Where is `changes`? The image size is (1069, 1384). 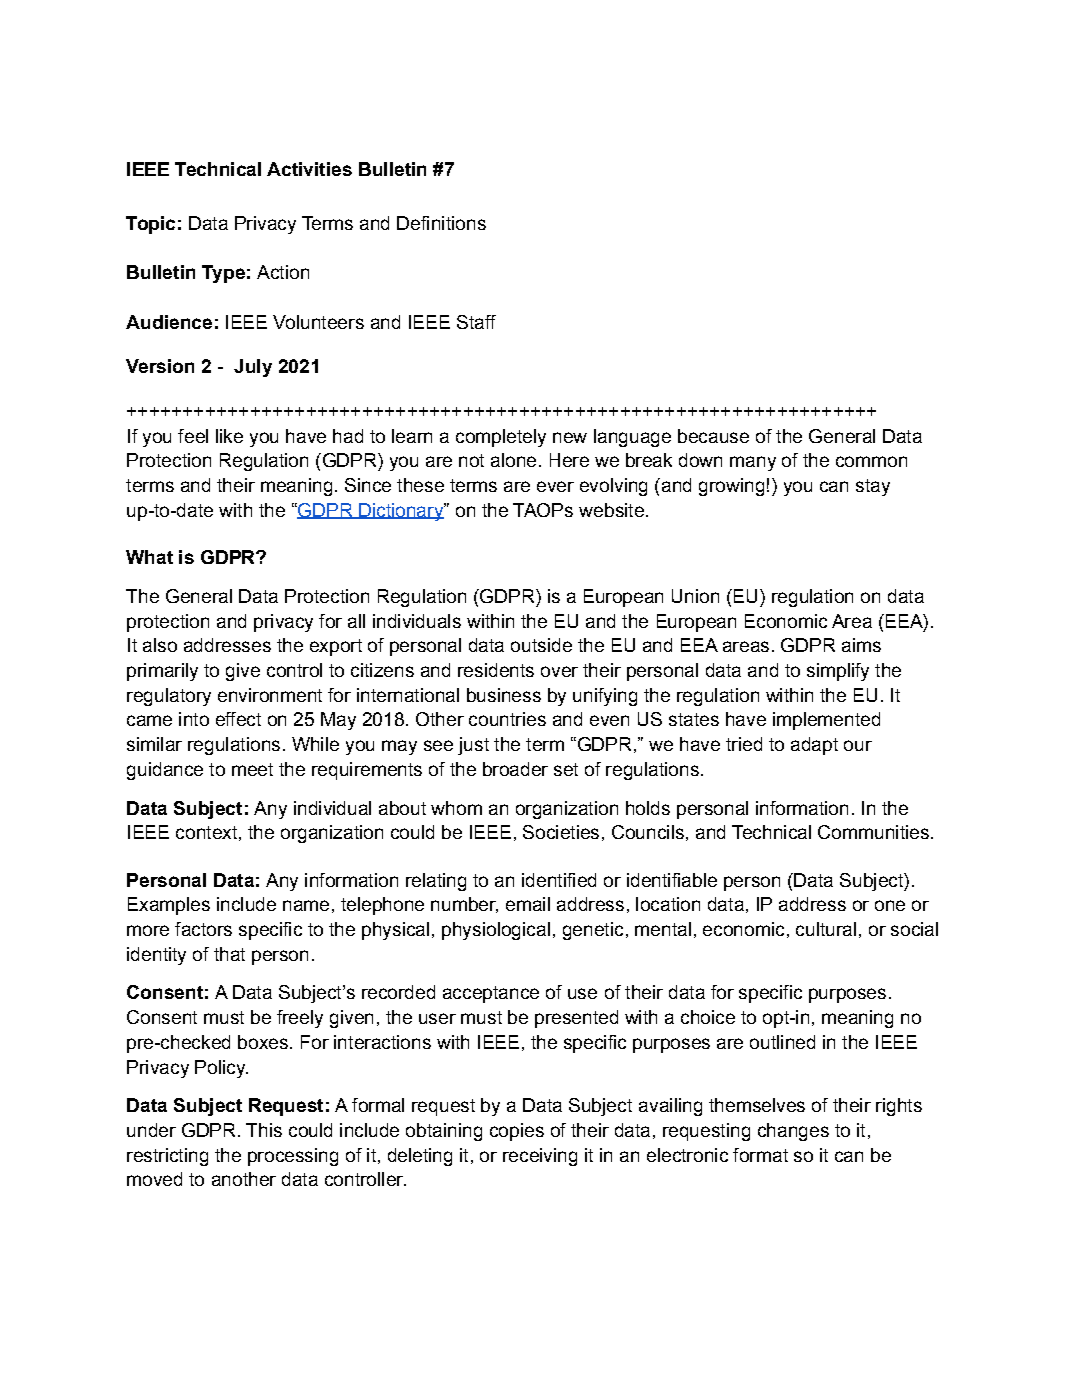 changes is located at coordinates (793, 1132).
